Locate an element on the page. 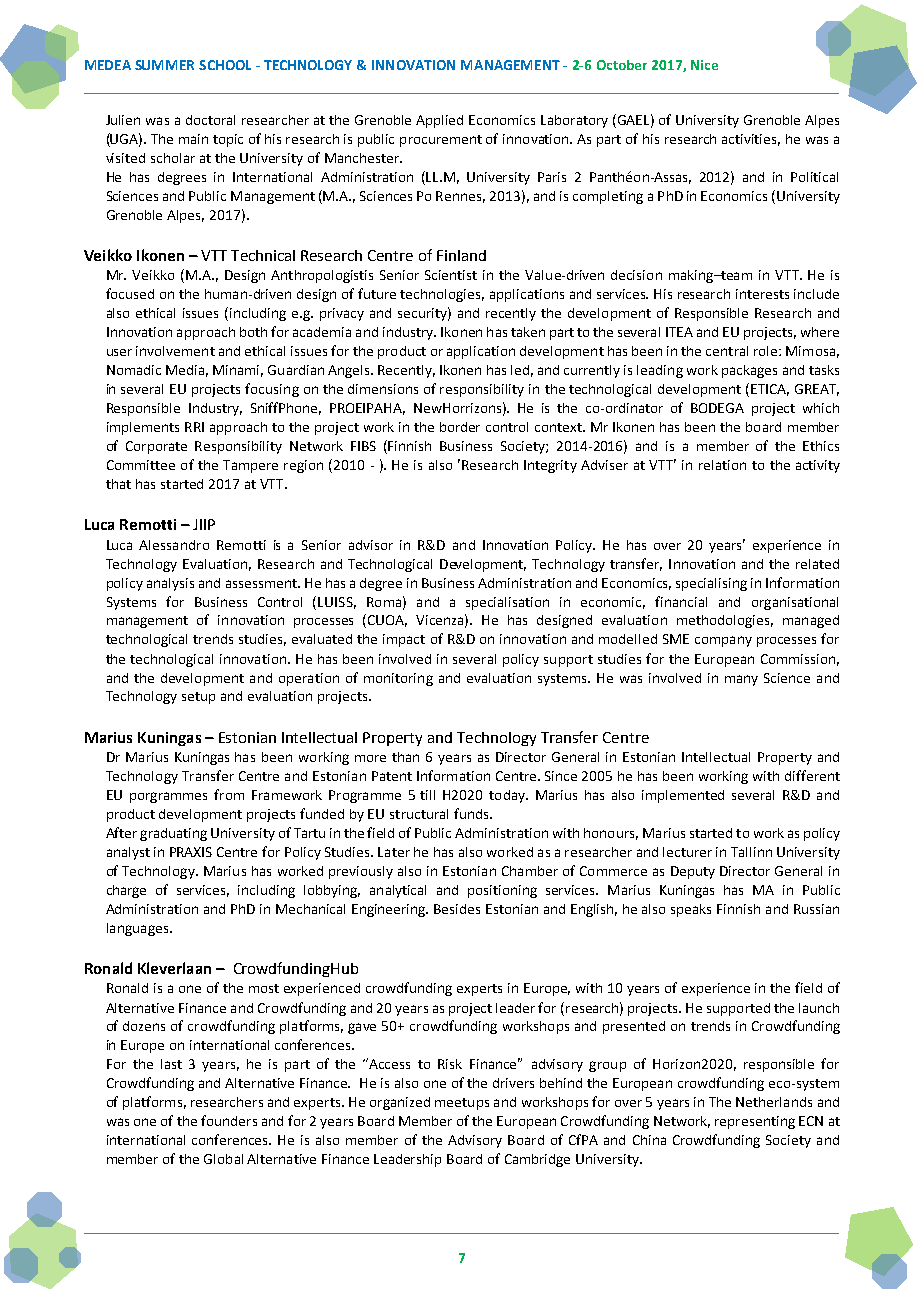 The height and width of the image is (1308, 924). involvement is located at coordinates (175, 351).
